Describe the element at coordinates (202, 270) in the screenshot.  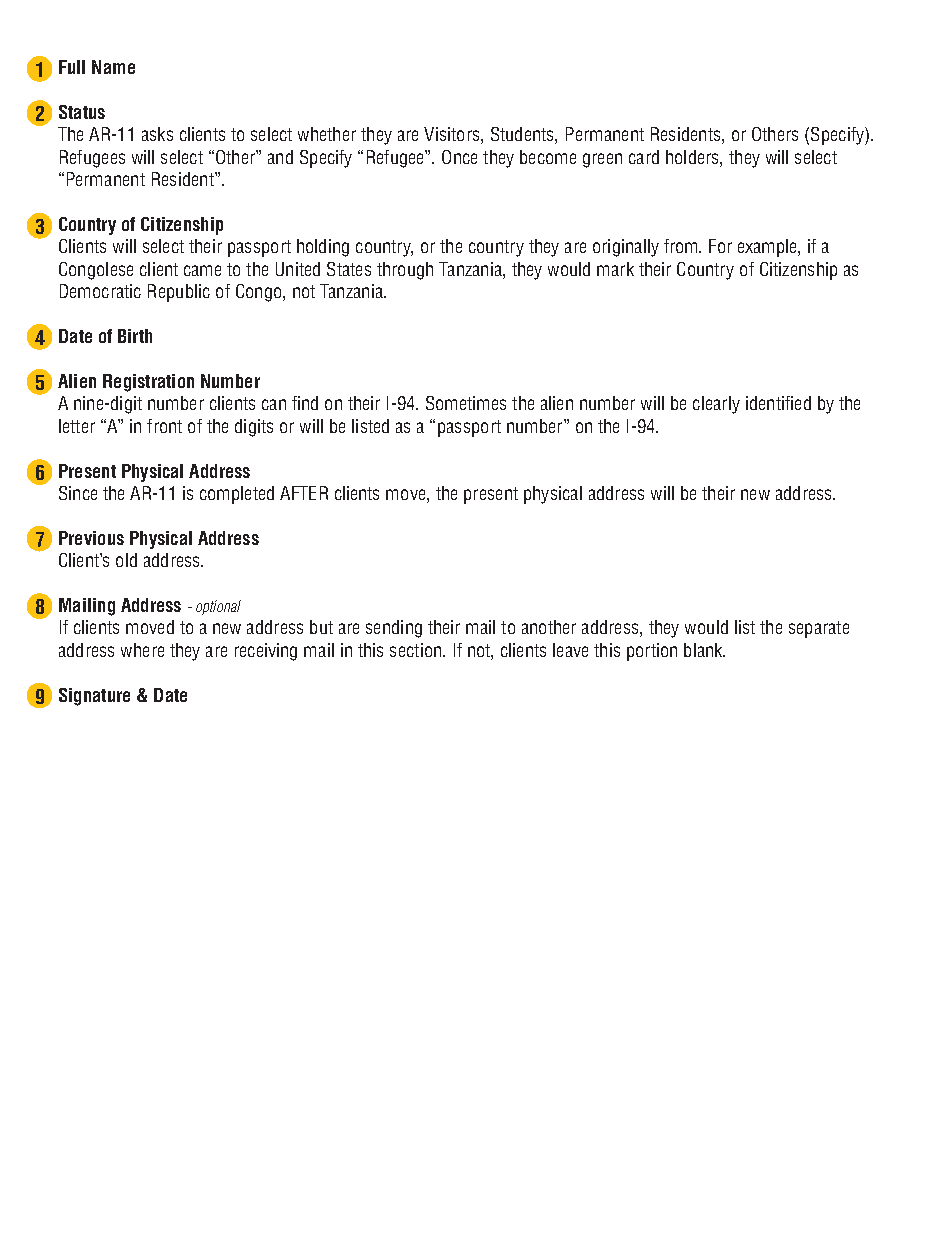
I see `came` at that location.
